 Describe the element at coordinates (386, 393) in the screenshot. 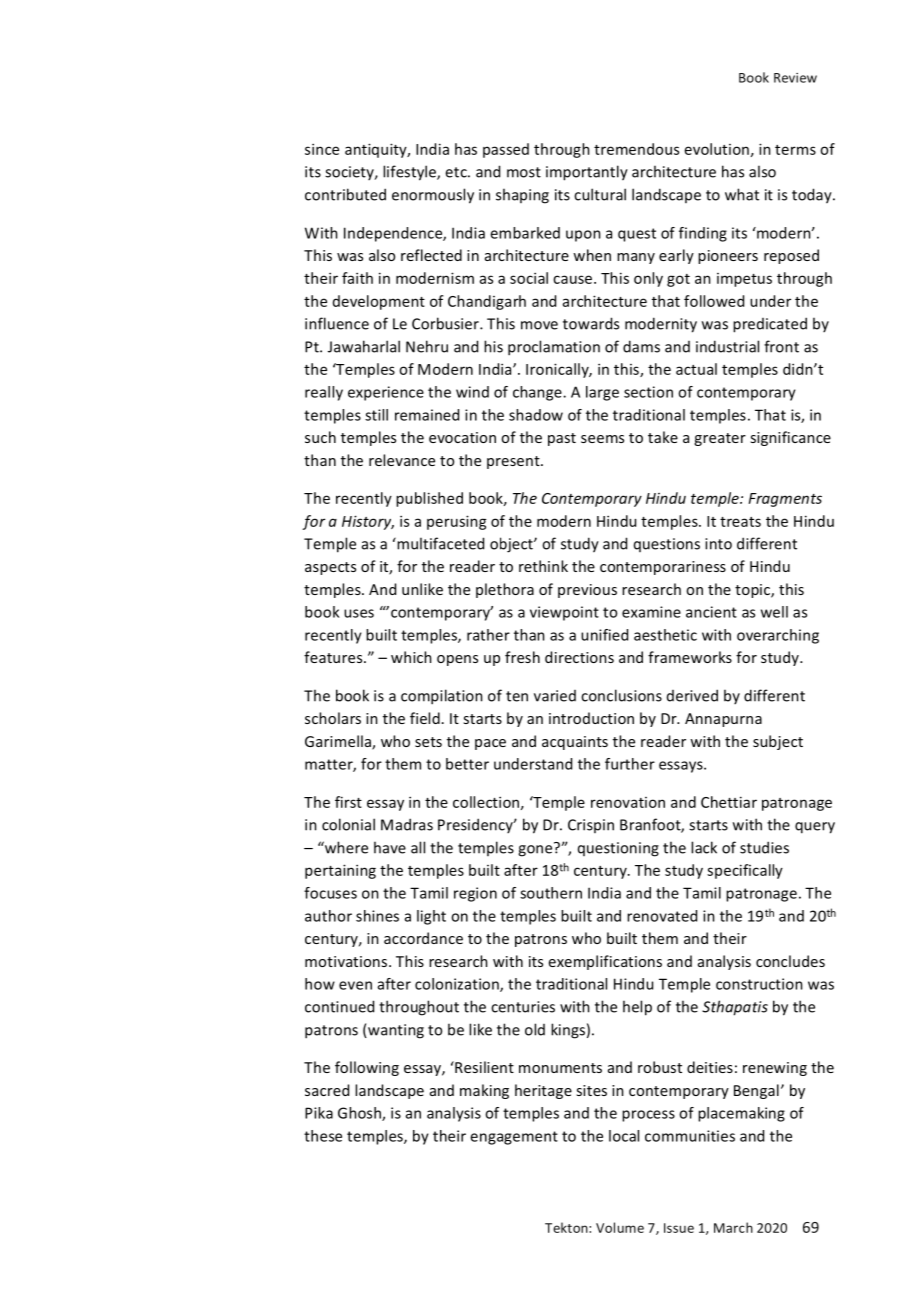

I see `experience` at that location.
